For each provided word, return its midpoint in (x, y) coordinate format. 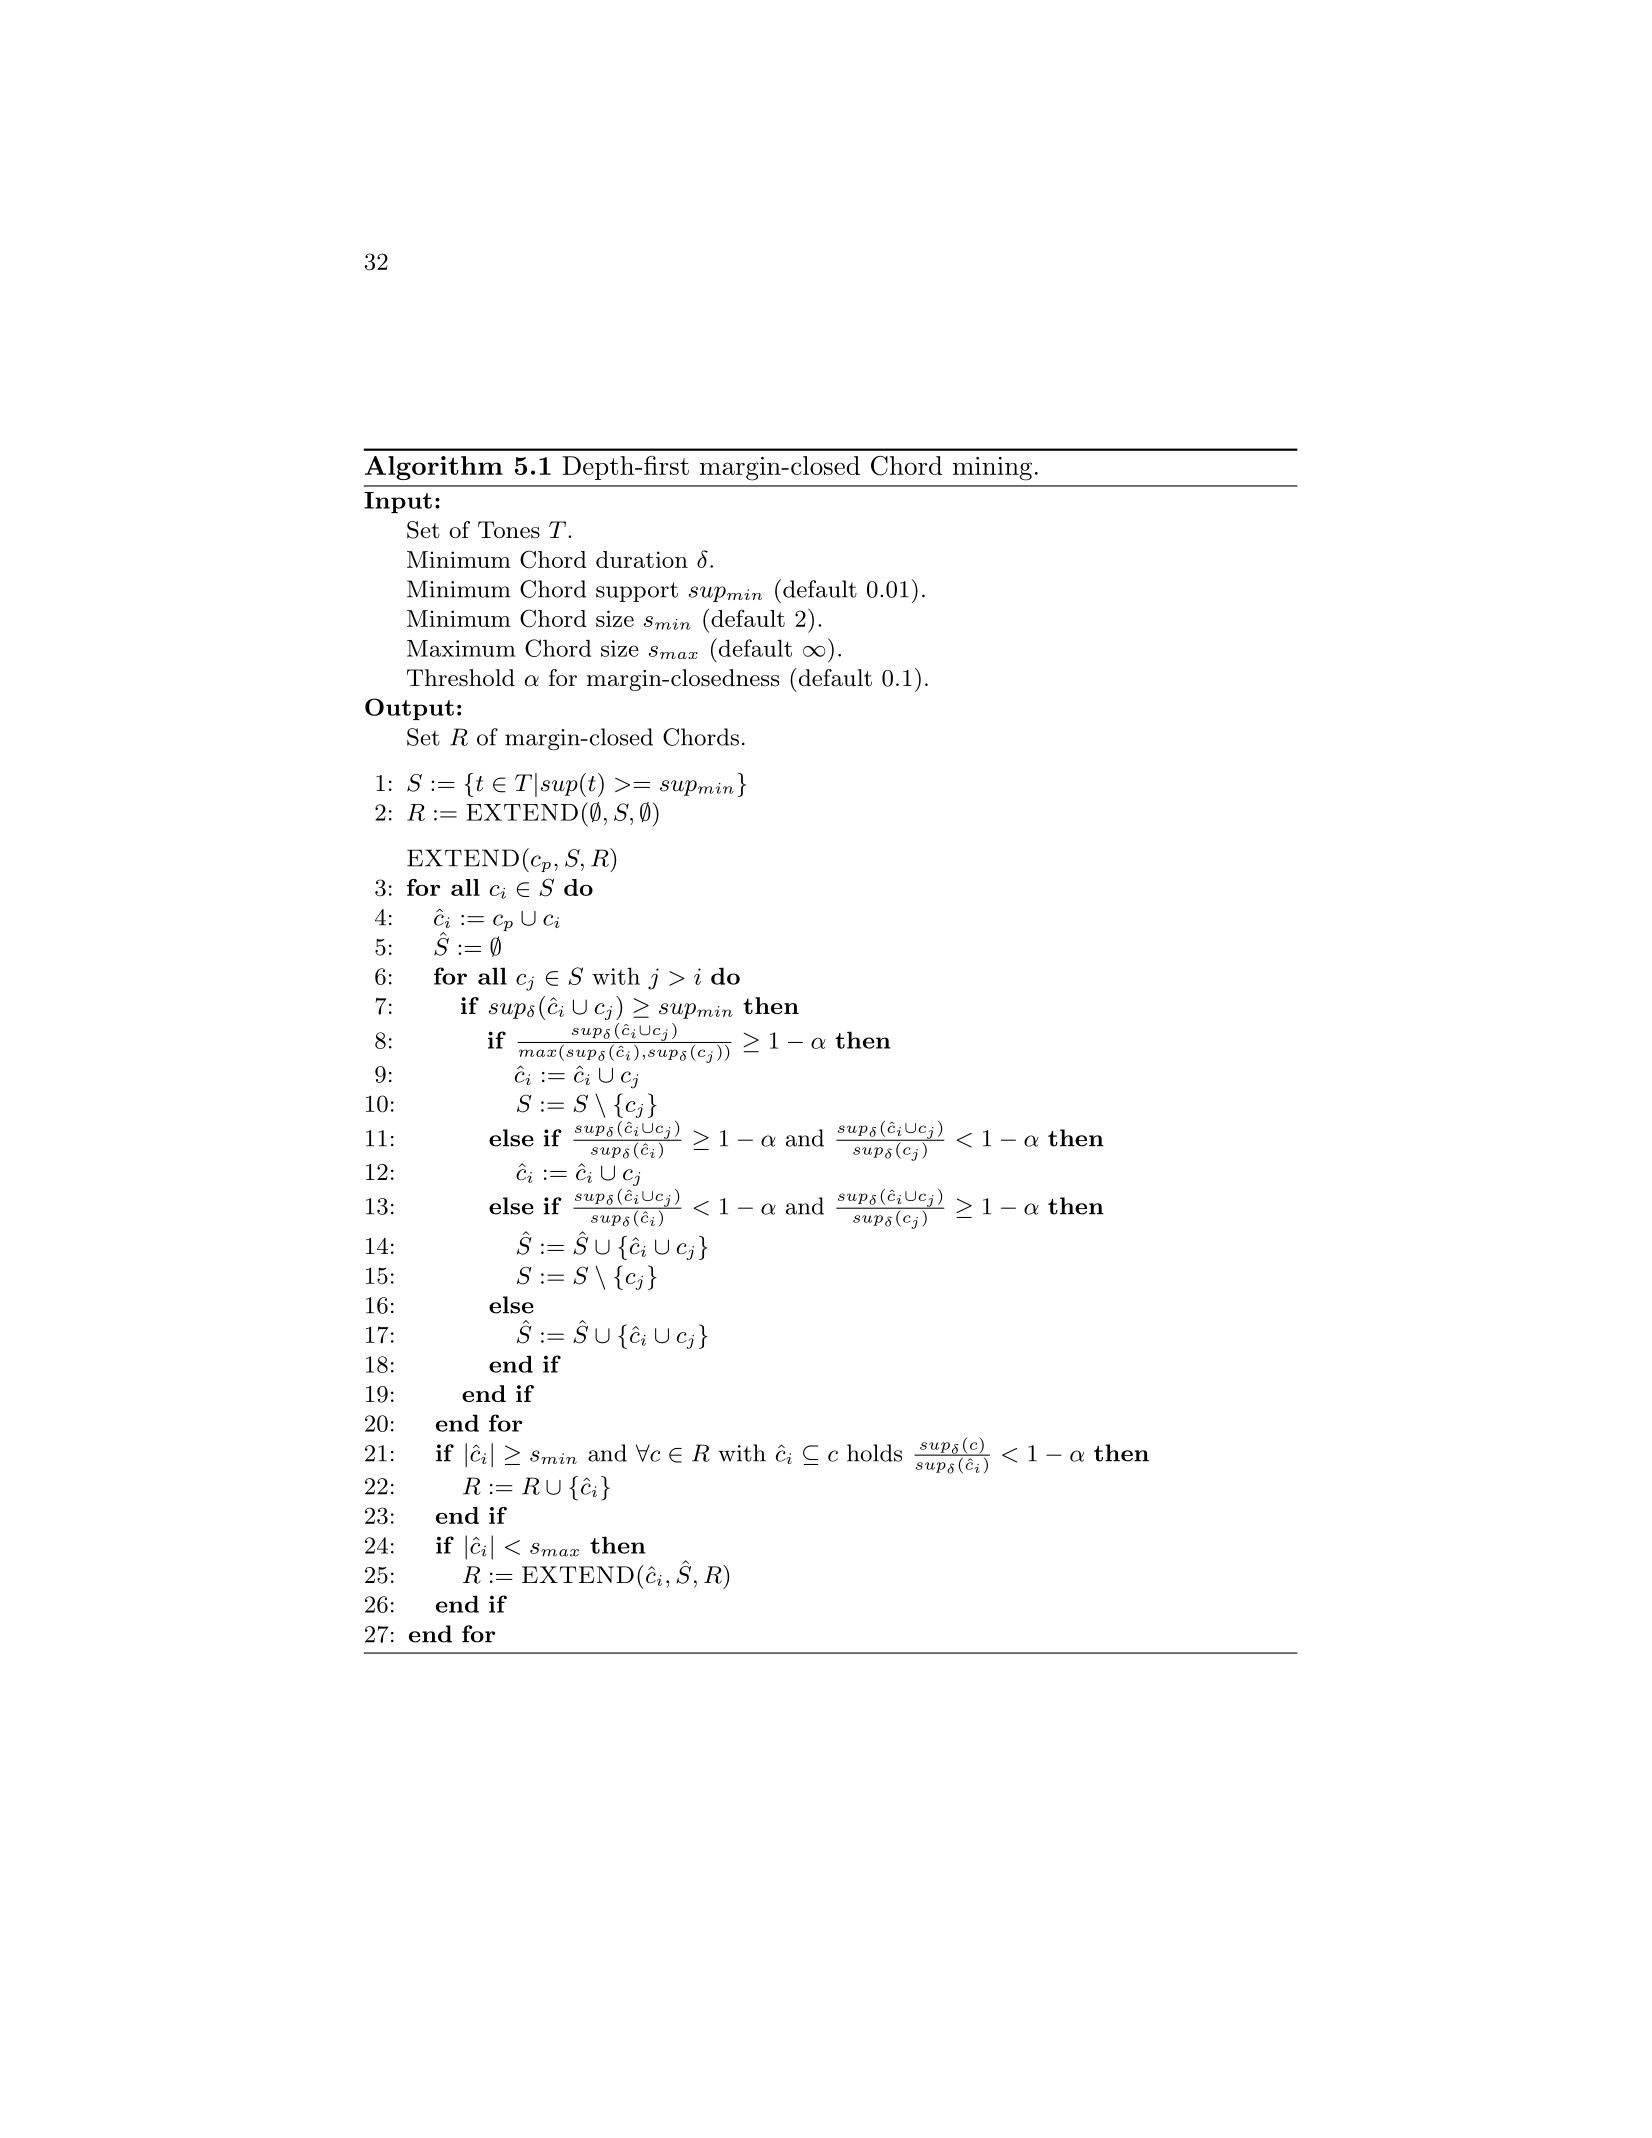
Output (409, 709)
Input (398, 502)
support (637, 592)
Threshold (461, 678)
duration (642, 559)
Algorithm (434, 468)
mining (992, 469)
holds (874, 1453)
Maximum (461, 648)
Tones (509, 530)
